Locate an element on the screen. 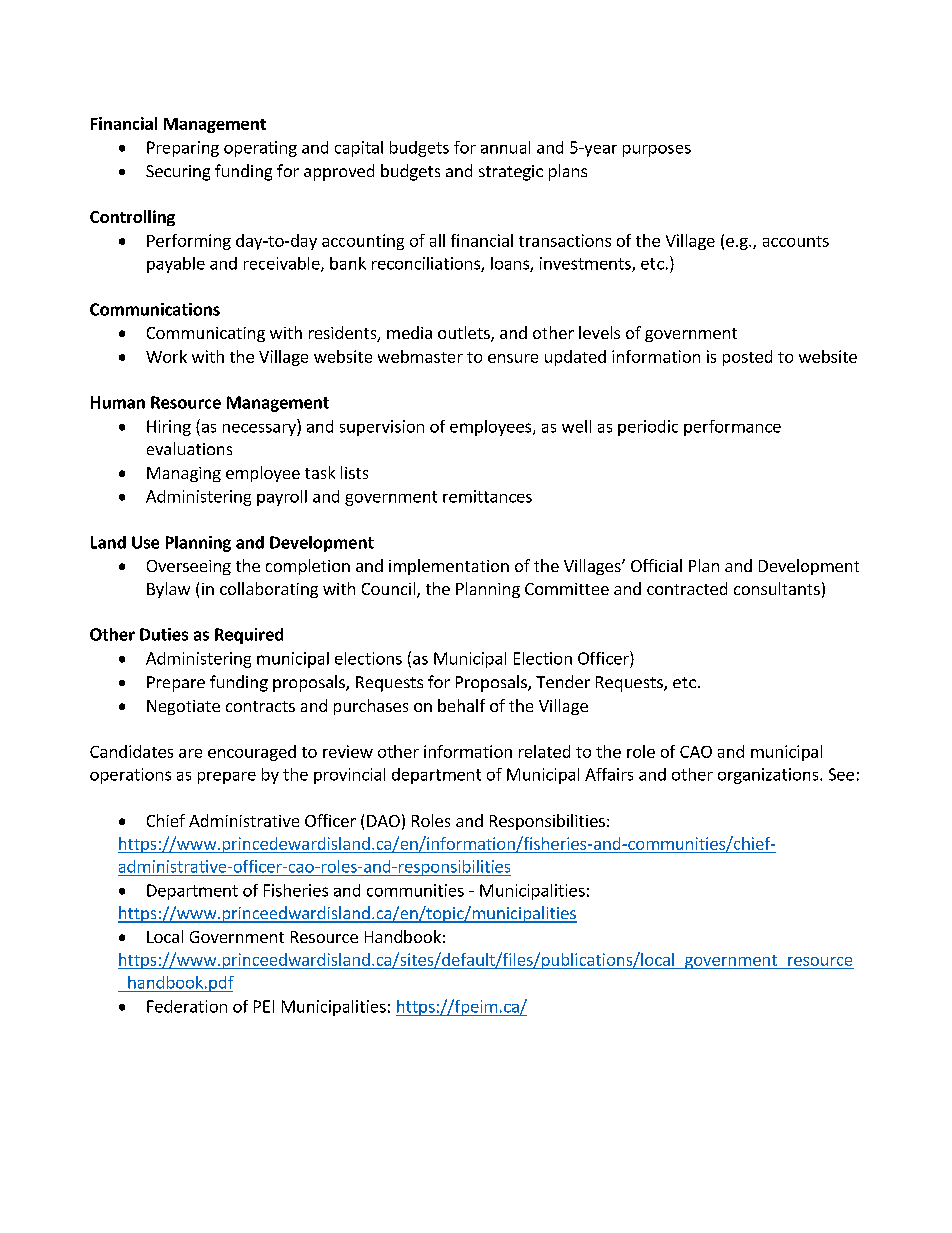  Securing is located at coordinates (178, 173).
